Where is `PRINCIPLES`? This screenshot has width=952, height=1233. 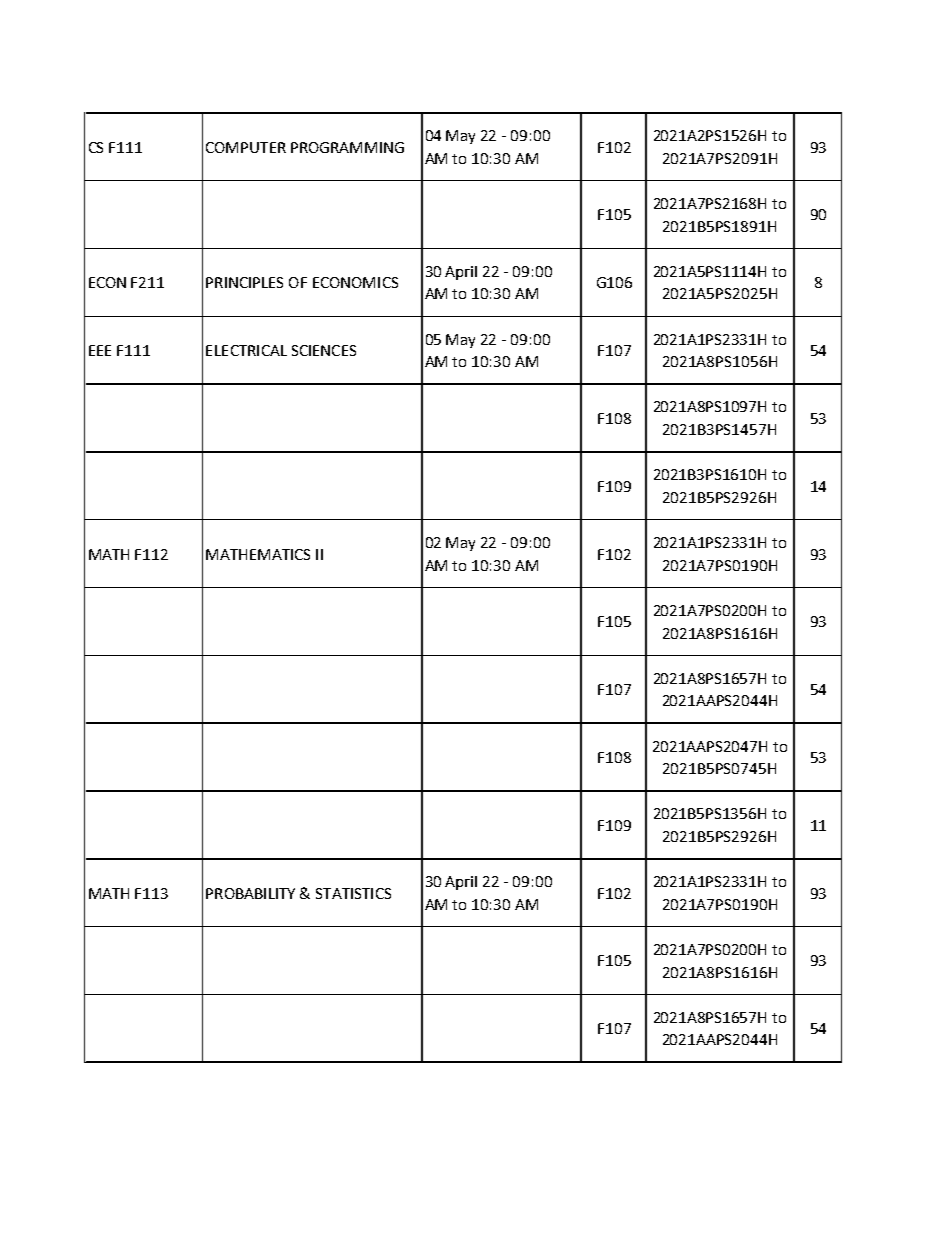
PRINCIPLES is located at coordinates (244, 282).
